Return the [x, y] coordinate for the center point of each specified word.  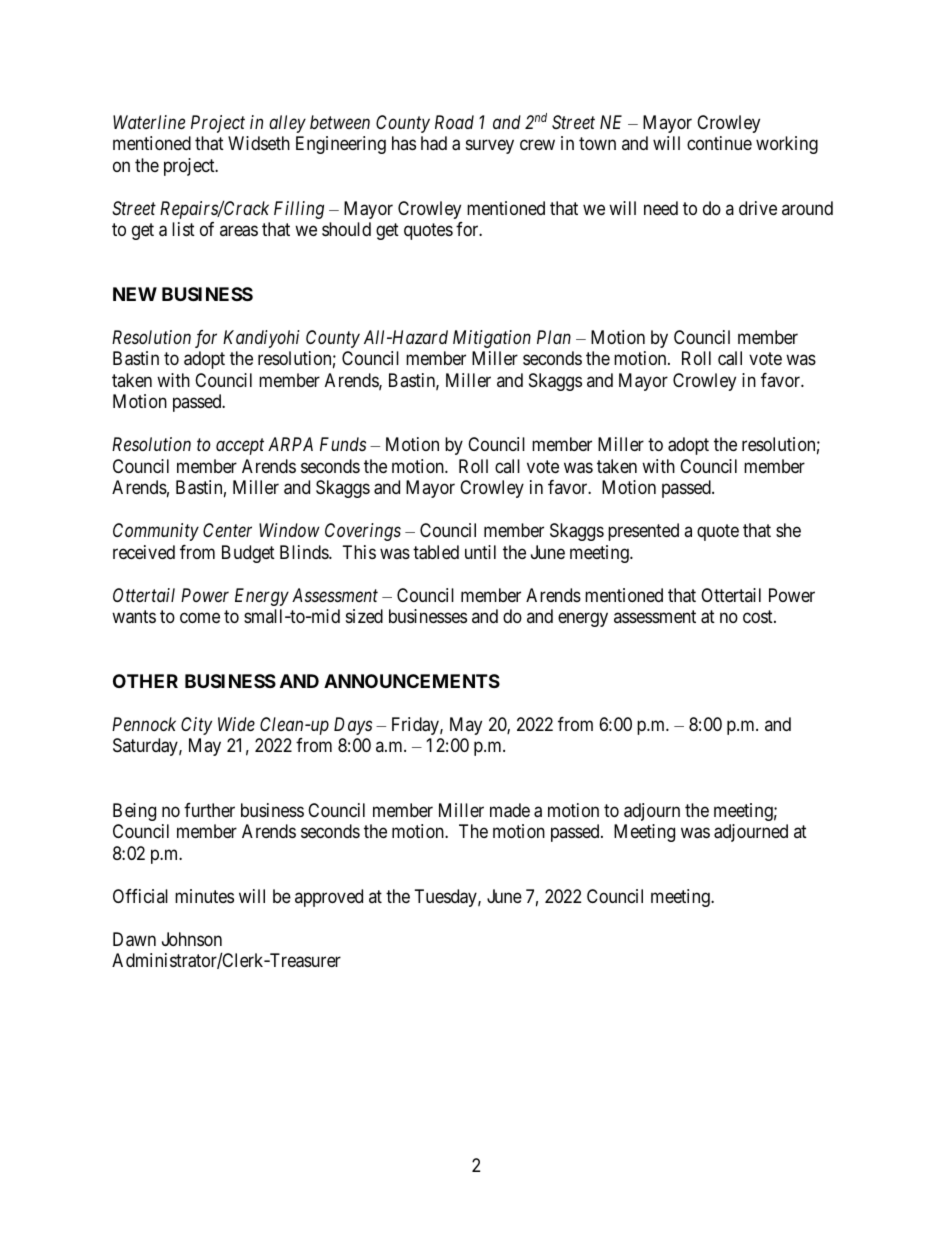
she [788, 530]
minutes [204, 896]
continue [719, 143]
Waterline [149, 122]
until [480, 552]
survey [490, 147]
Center [227, 530]
